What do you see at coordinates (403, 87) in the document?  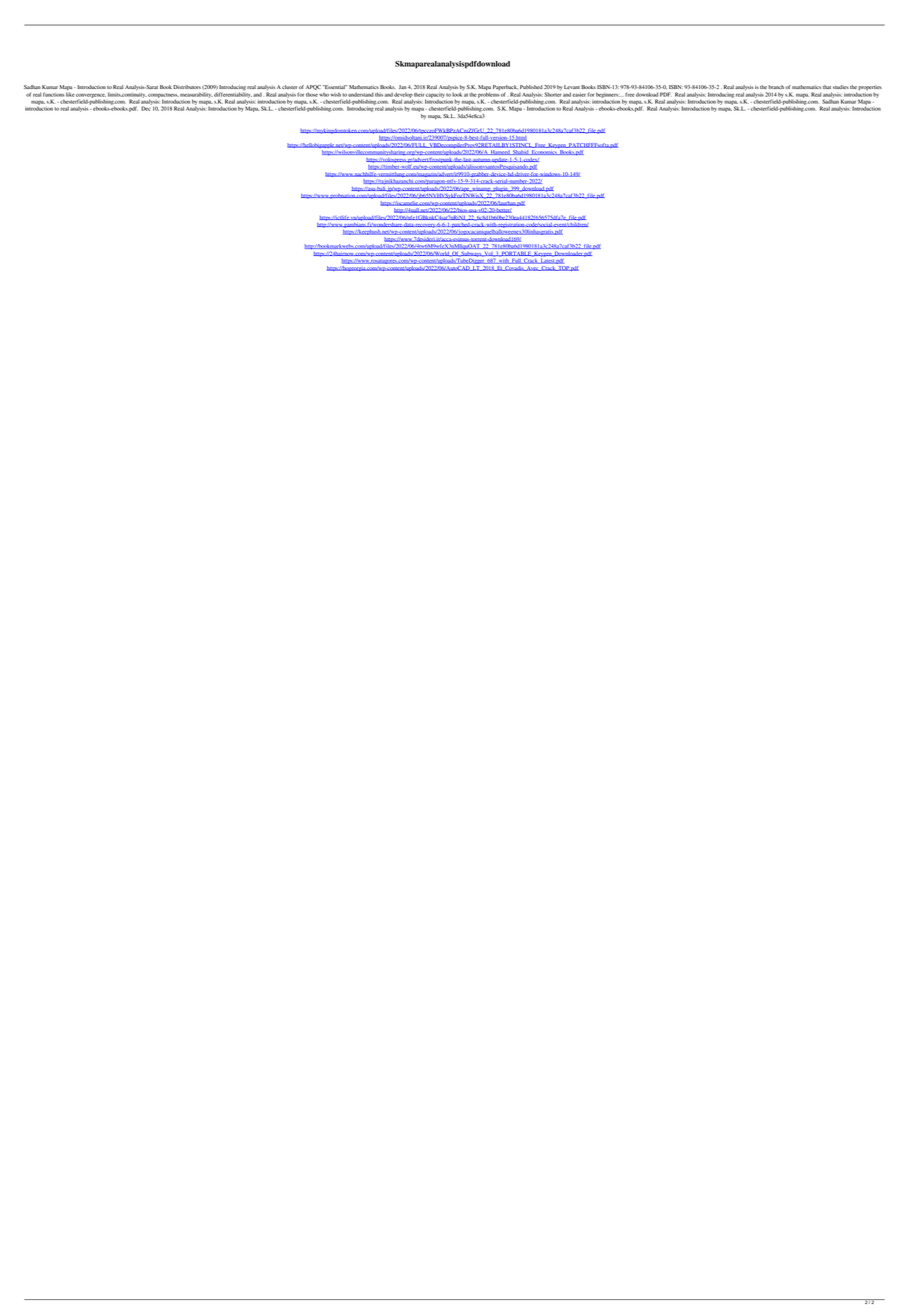 I see `Jan` at bounding box center [403, 87].
